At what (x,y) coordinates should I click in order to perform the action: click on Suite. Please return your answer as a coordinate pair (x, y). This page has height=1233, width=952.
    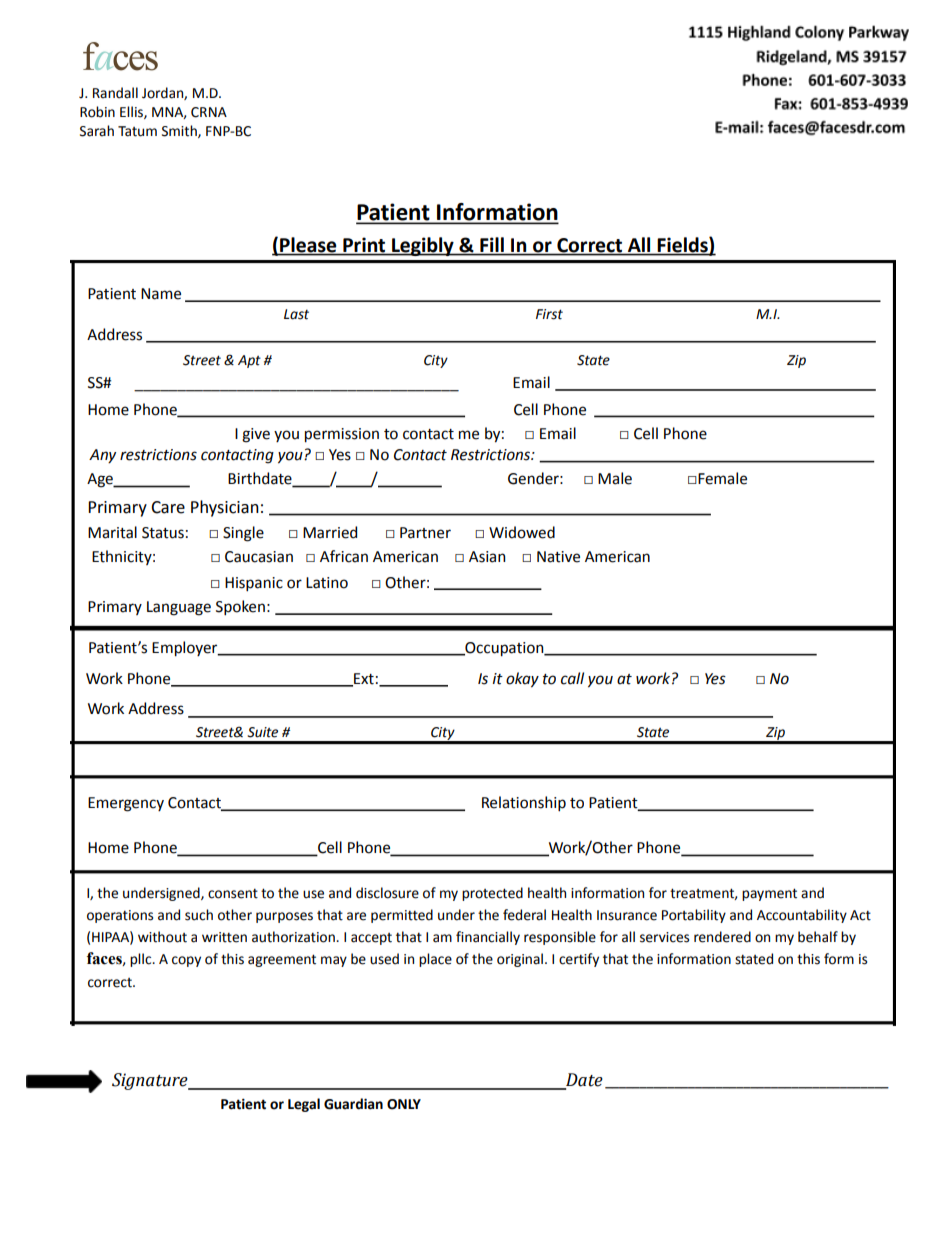
    Looking at the image, I should click on (262, 732).
